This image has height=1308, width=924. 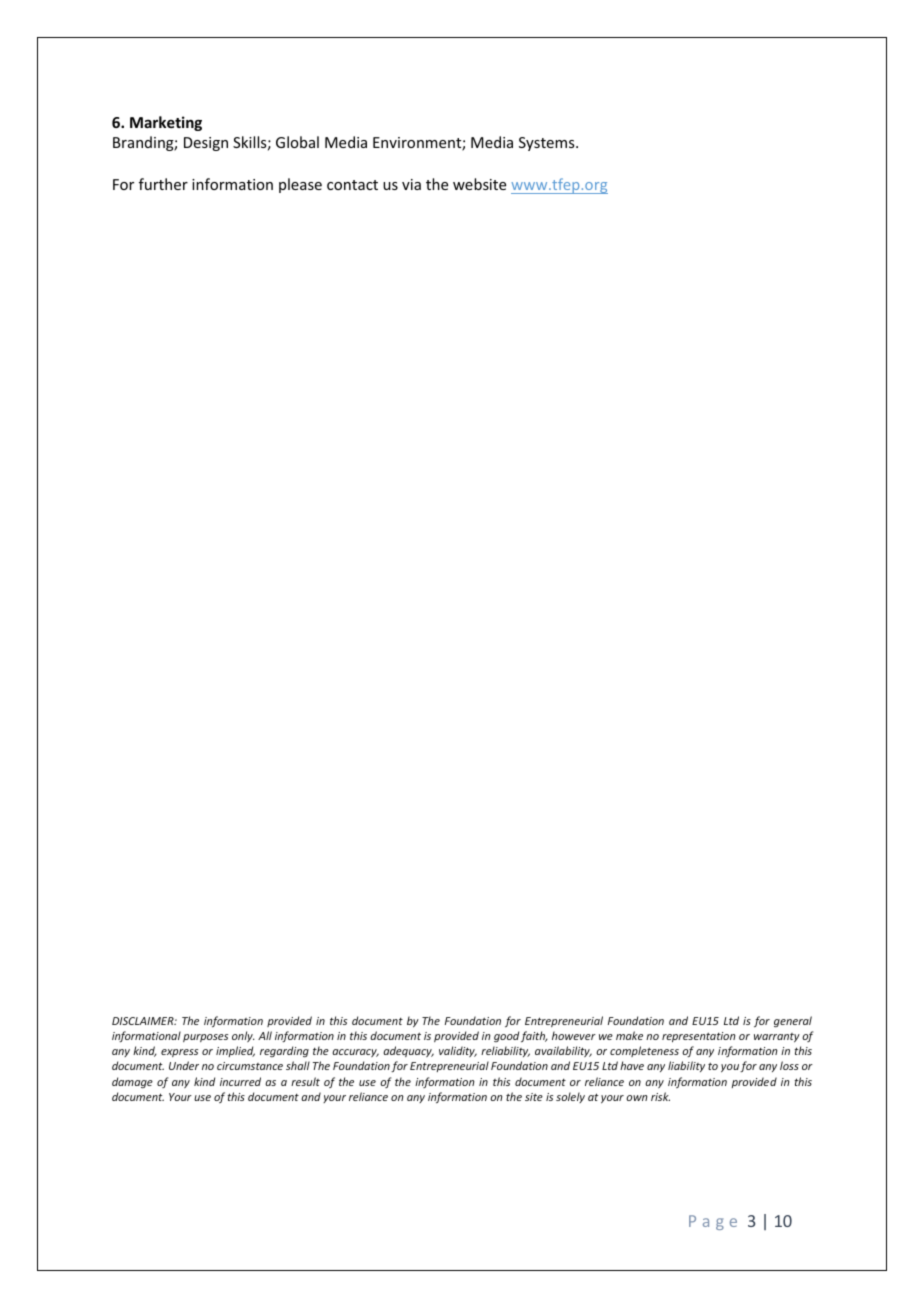 What do you see at coordinates (548, 144) in the image?
I see `Systems` at bounding box center [548, 144].
